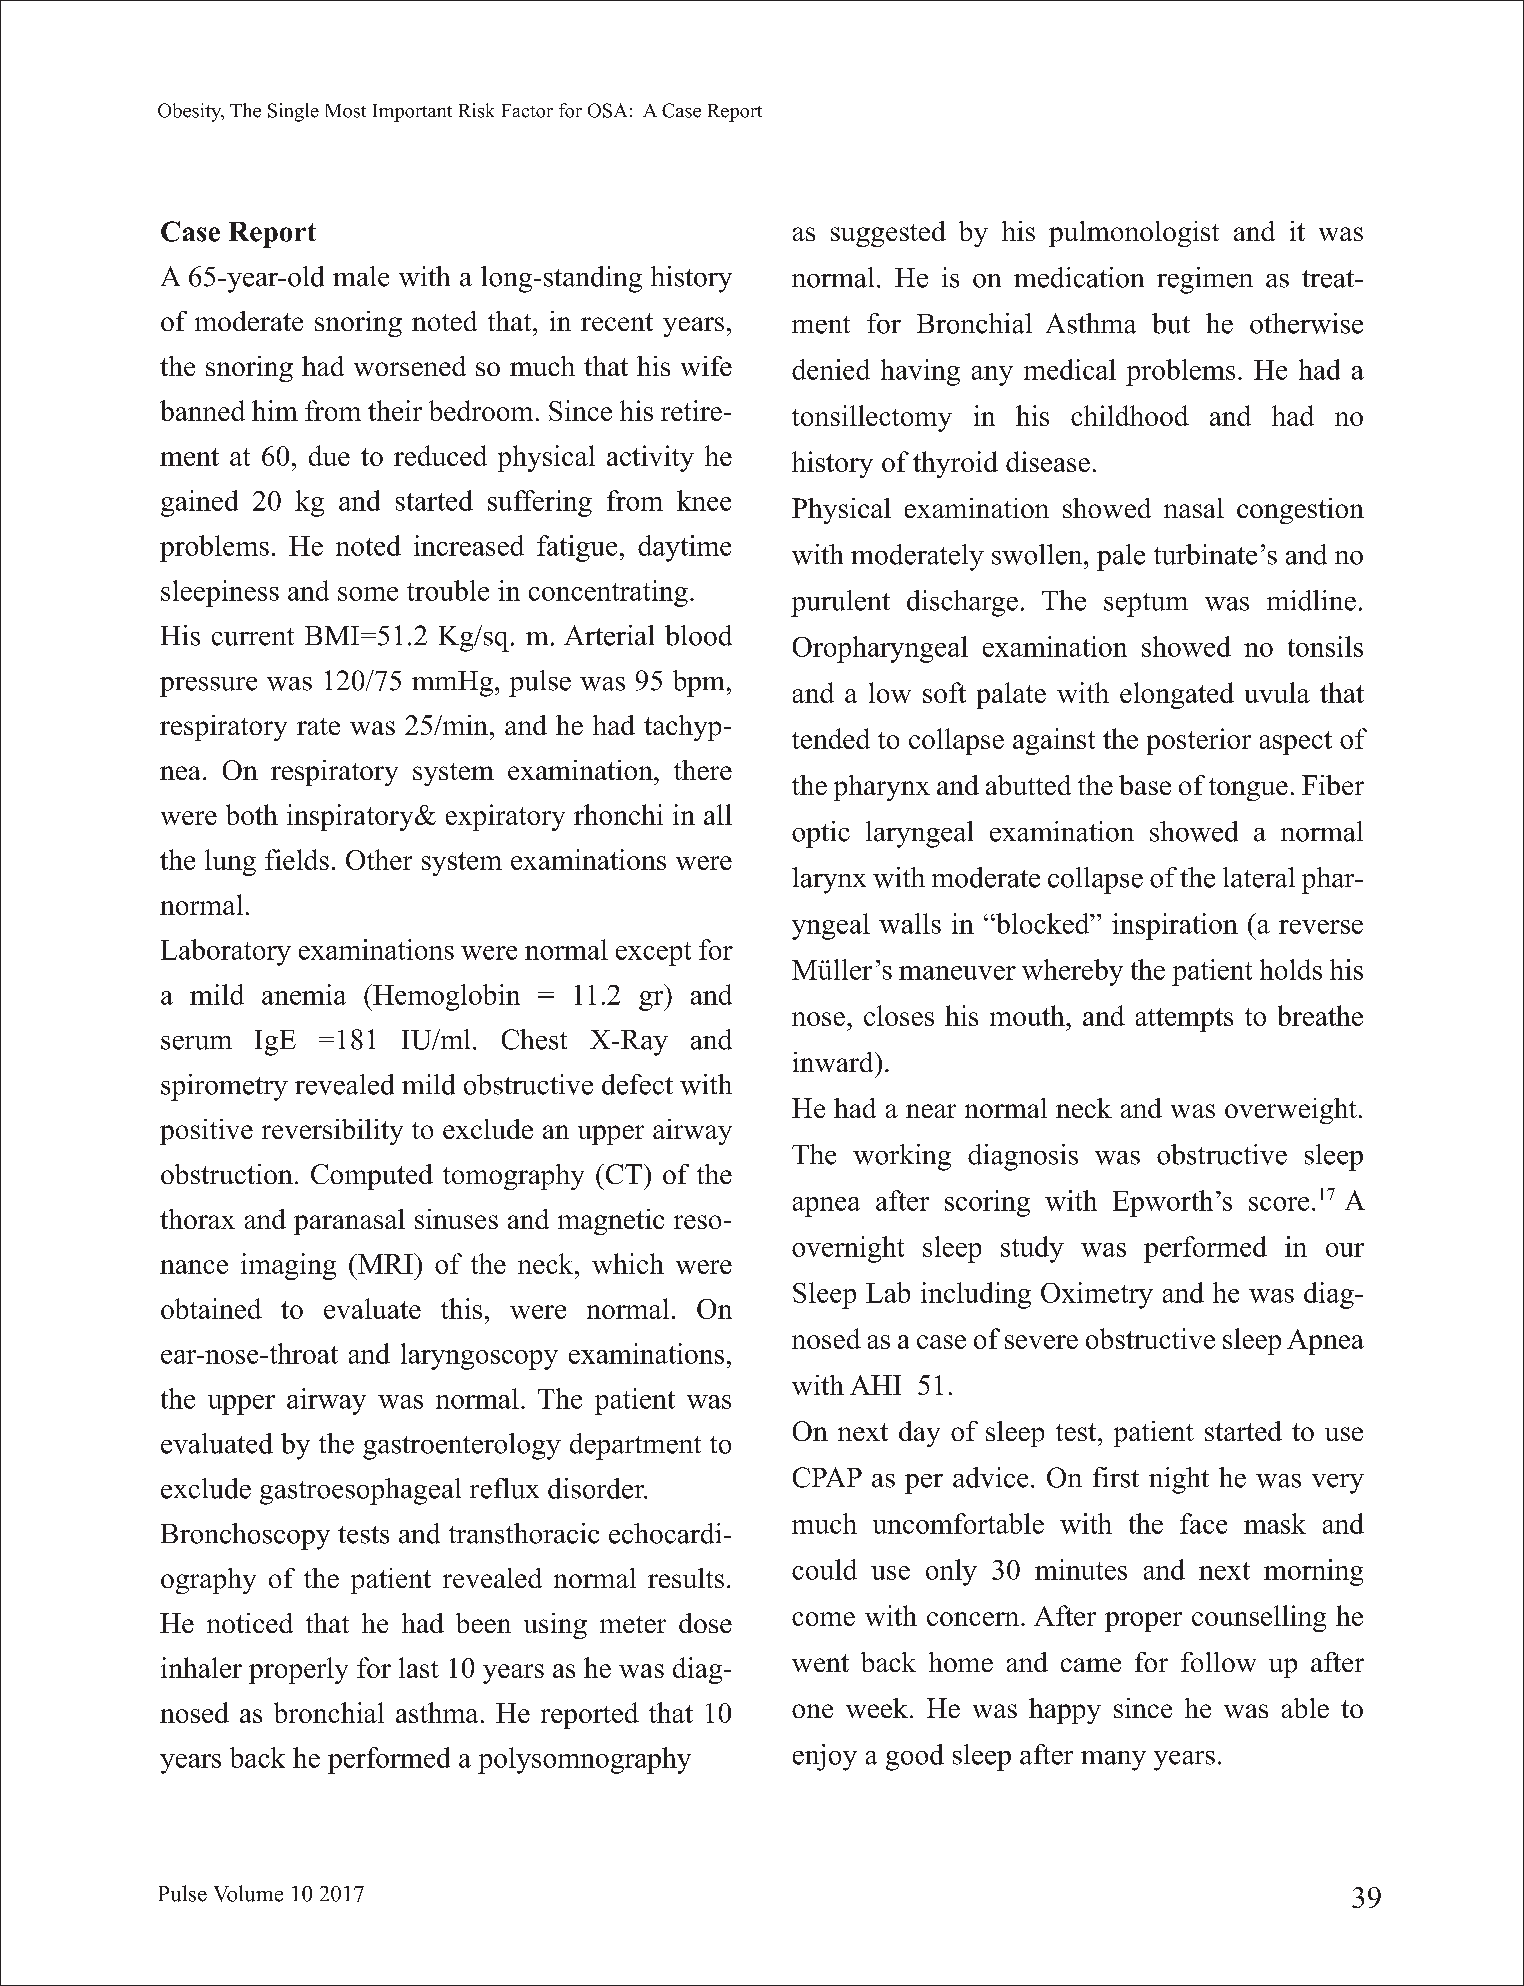 The width and height of the document is (1524, 1986). Describe the element at coordinates (1116, 1477) in the document. I see `first` at that location.
